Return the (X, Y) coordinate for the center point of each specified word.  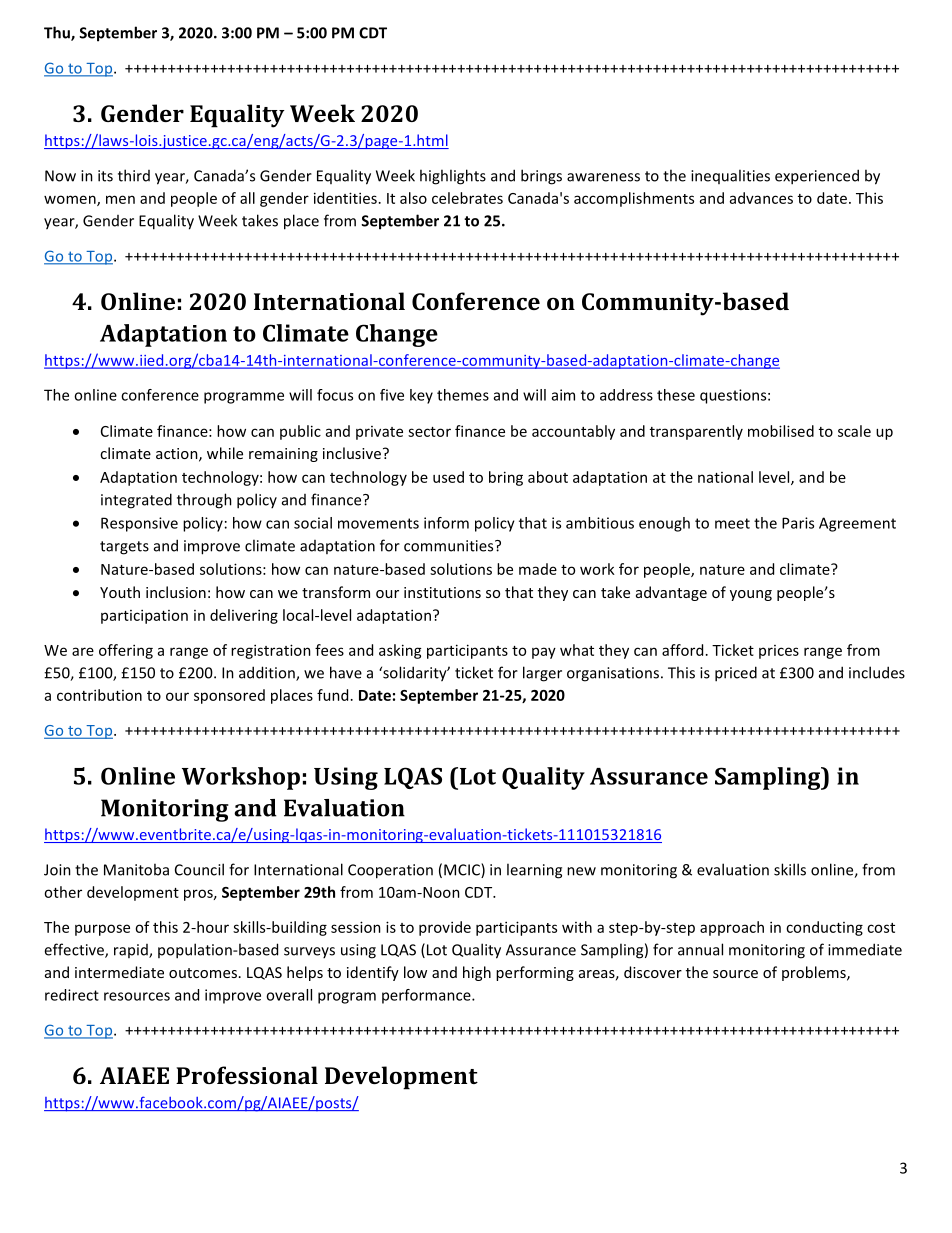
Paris (798, 523)
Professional (247, 1075)
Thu (58, 33)
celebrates (467, 198)
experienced (817, 177)
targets (124, 548)
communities (450, 546)
